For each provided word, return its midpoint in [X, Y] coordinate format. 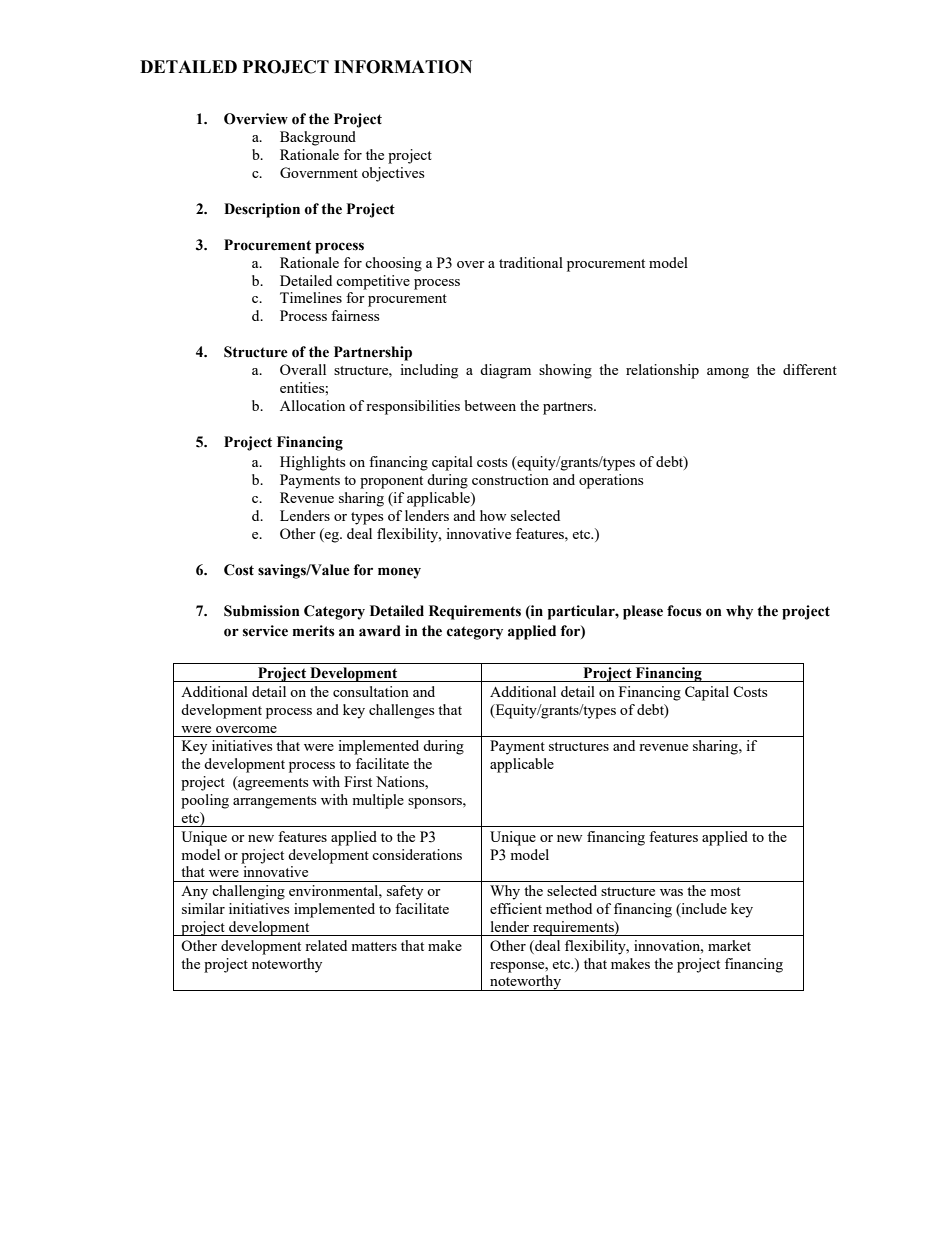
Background [318, 138]
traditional [531, 262]
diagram [505, 371]
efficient [516, 908]
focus [684, 611]
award [380, 631]
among [728, 373]
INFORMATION [403, 67]
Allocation [312, 405]
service [265, 631]
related [326, 945]
